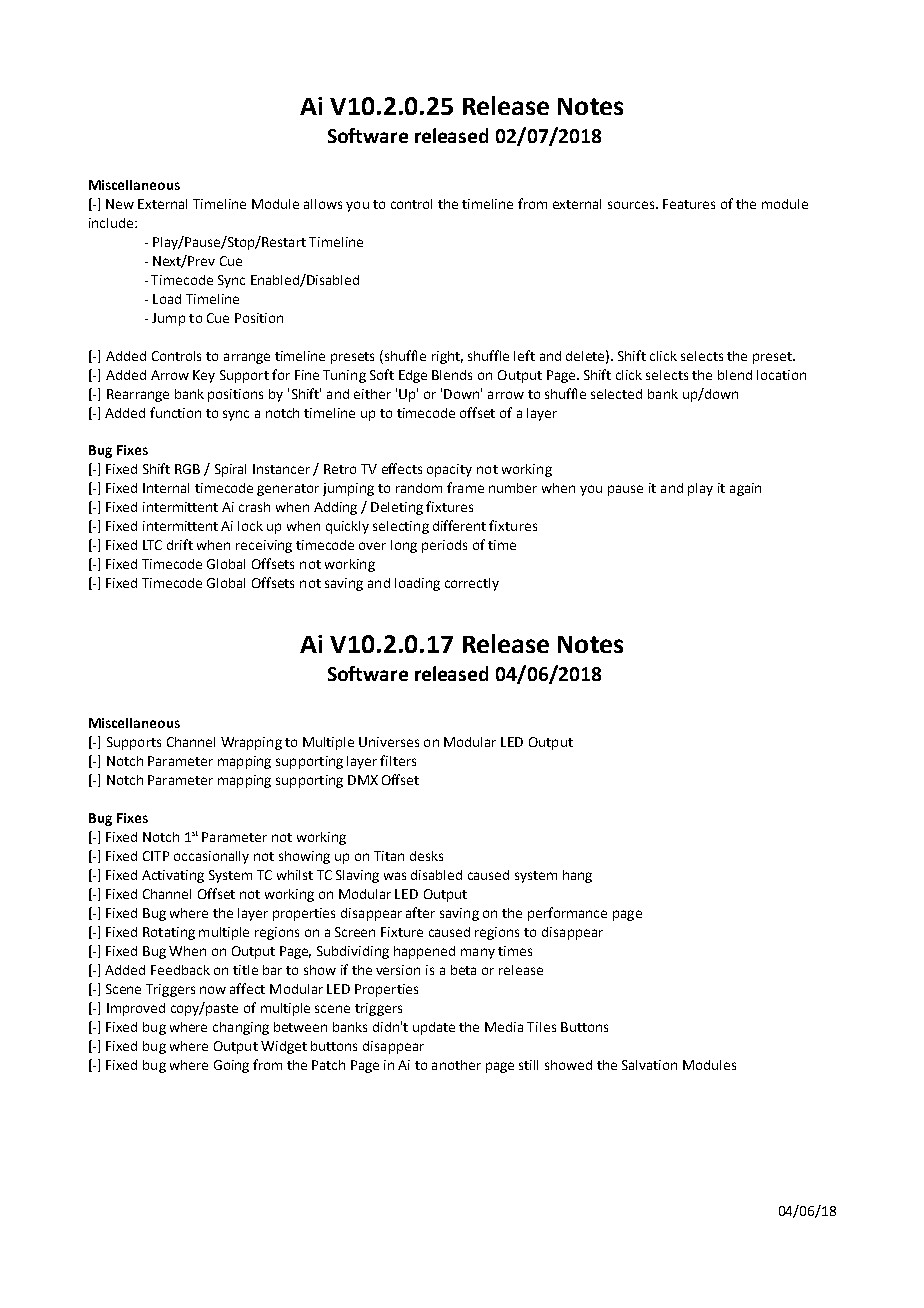 Image resolution: width=924 pixels, height=1308 pixels. Describe the element at coordinates (398, 760) in the page. I see `filters` at that location.
